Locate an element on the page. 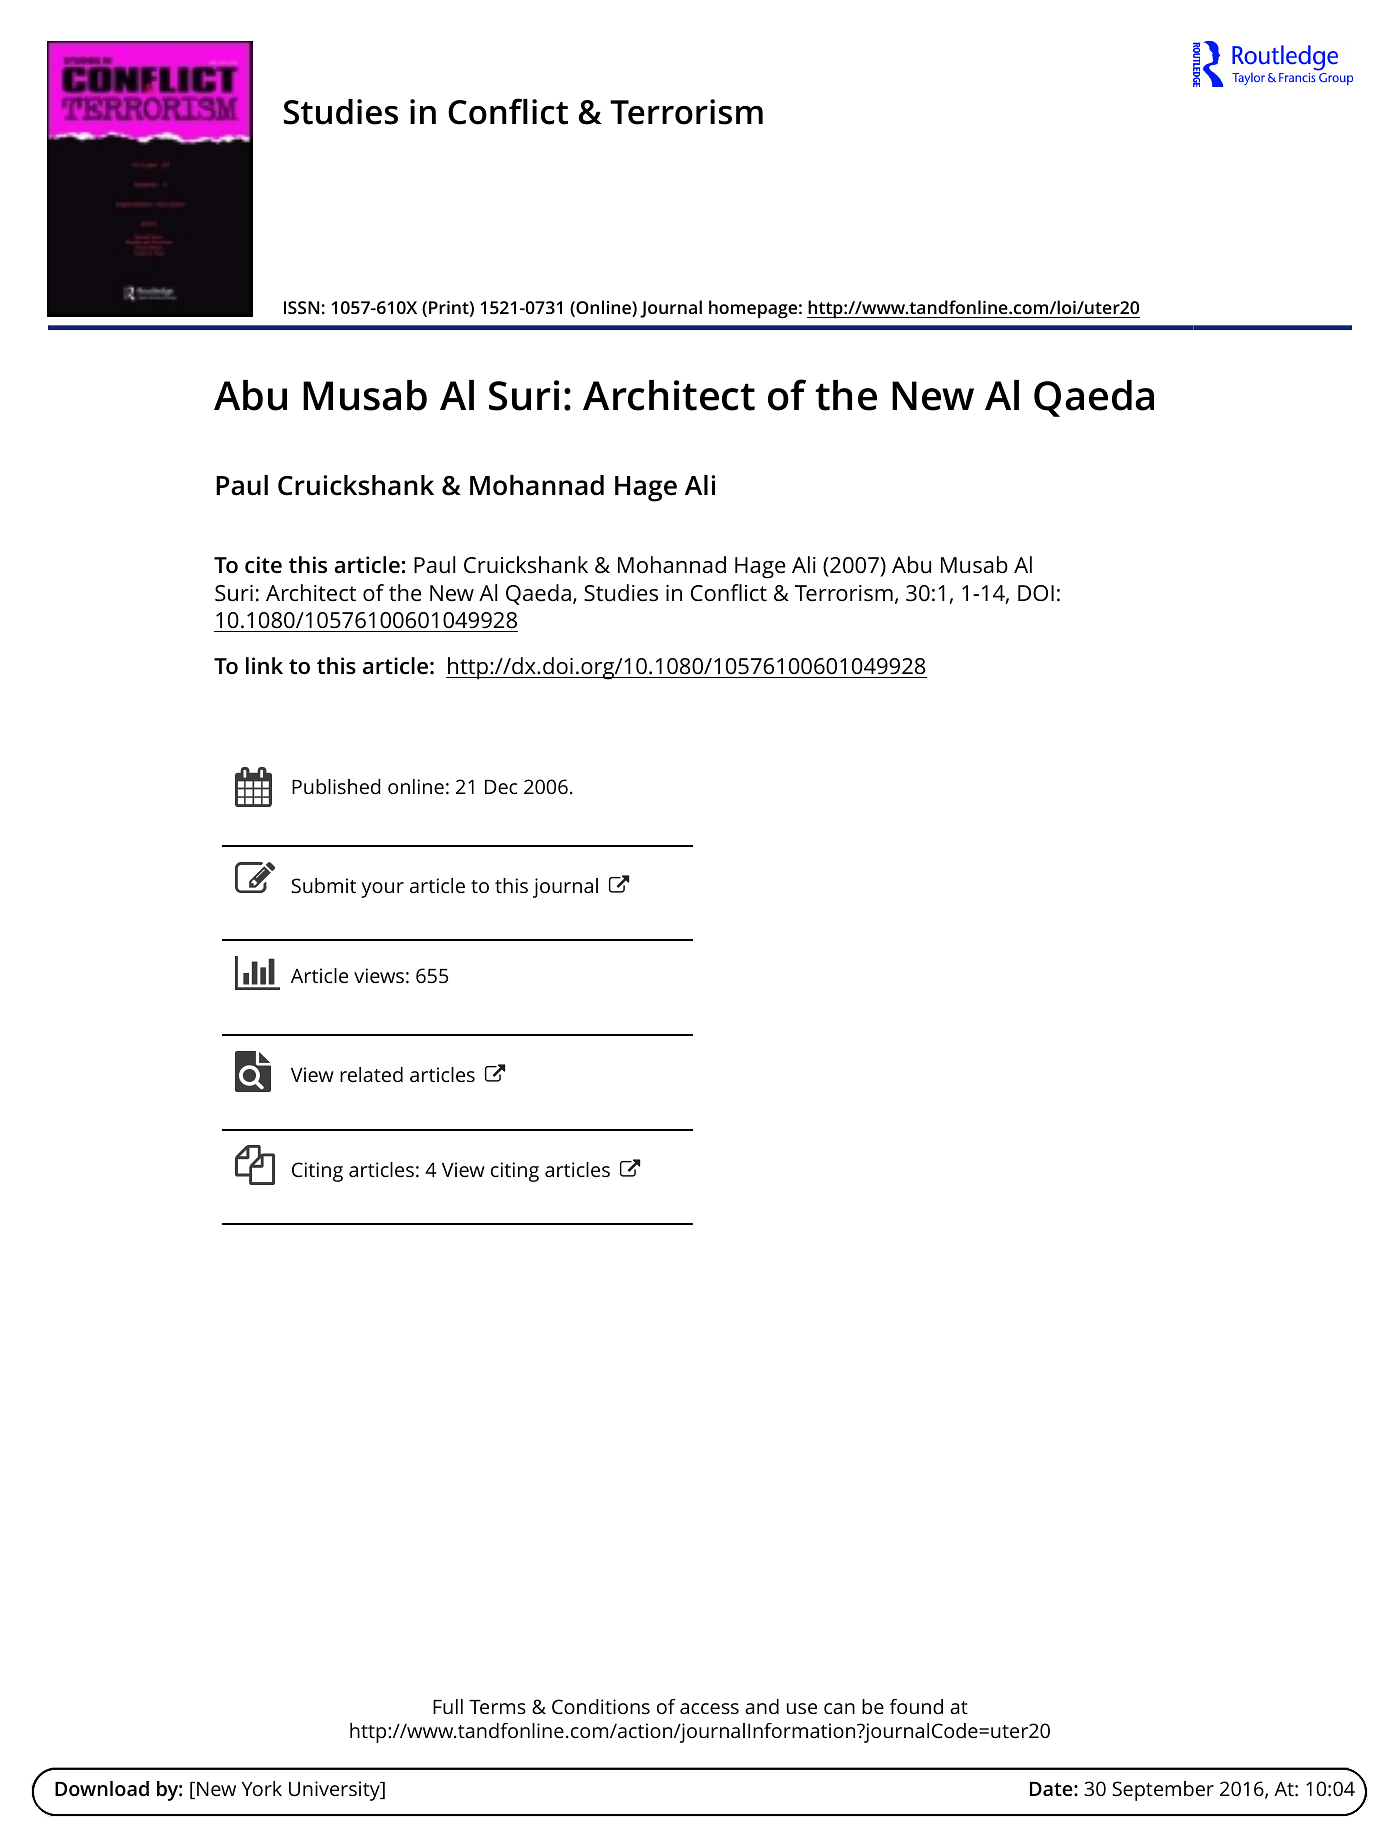 The height and width of the page is (1838, 1400). Dec is located at coordinates (501, 787).
